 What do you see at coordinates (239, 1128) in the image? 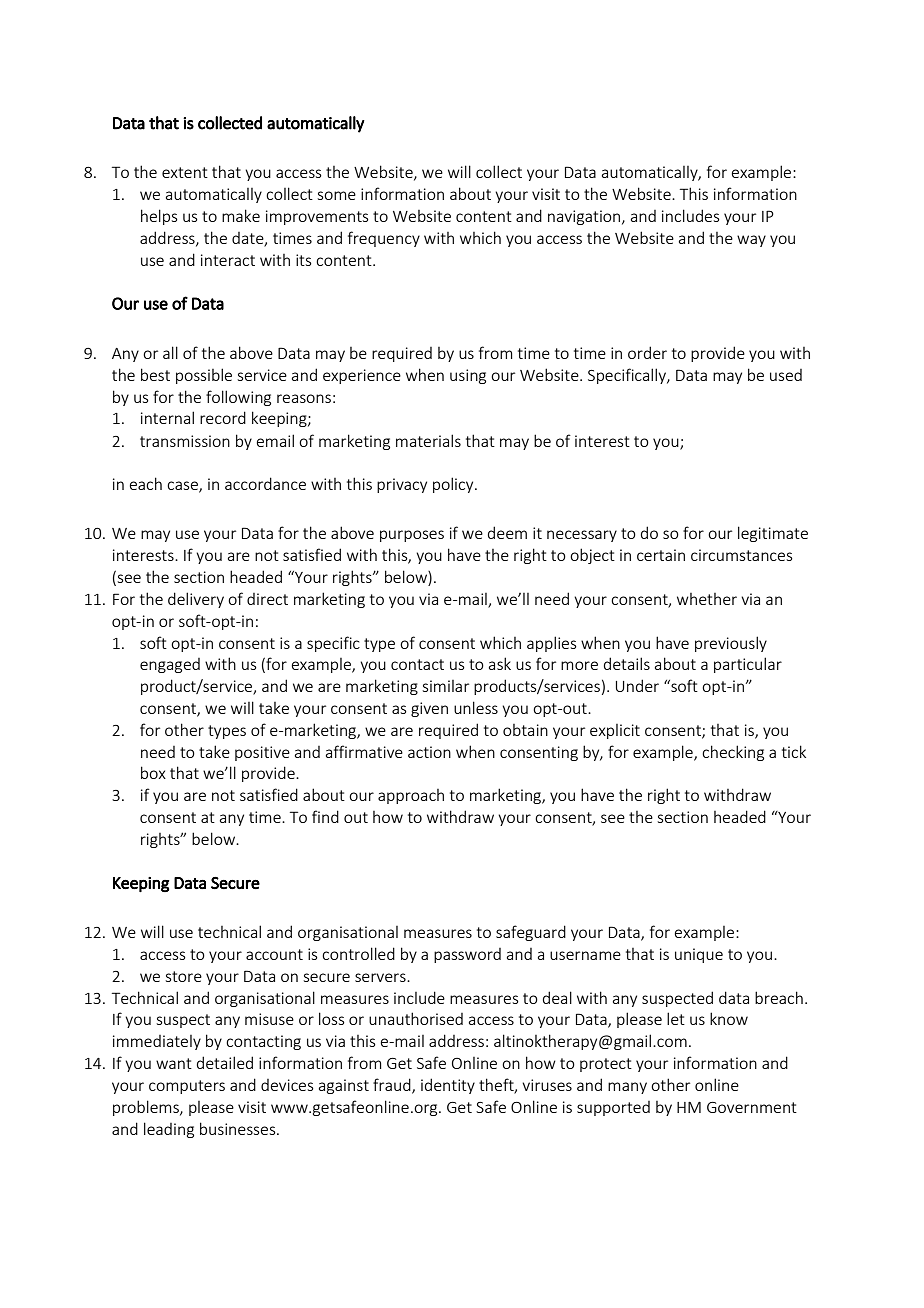
I see `businesses` at bounding box center [239, 1128].
